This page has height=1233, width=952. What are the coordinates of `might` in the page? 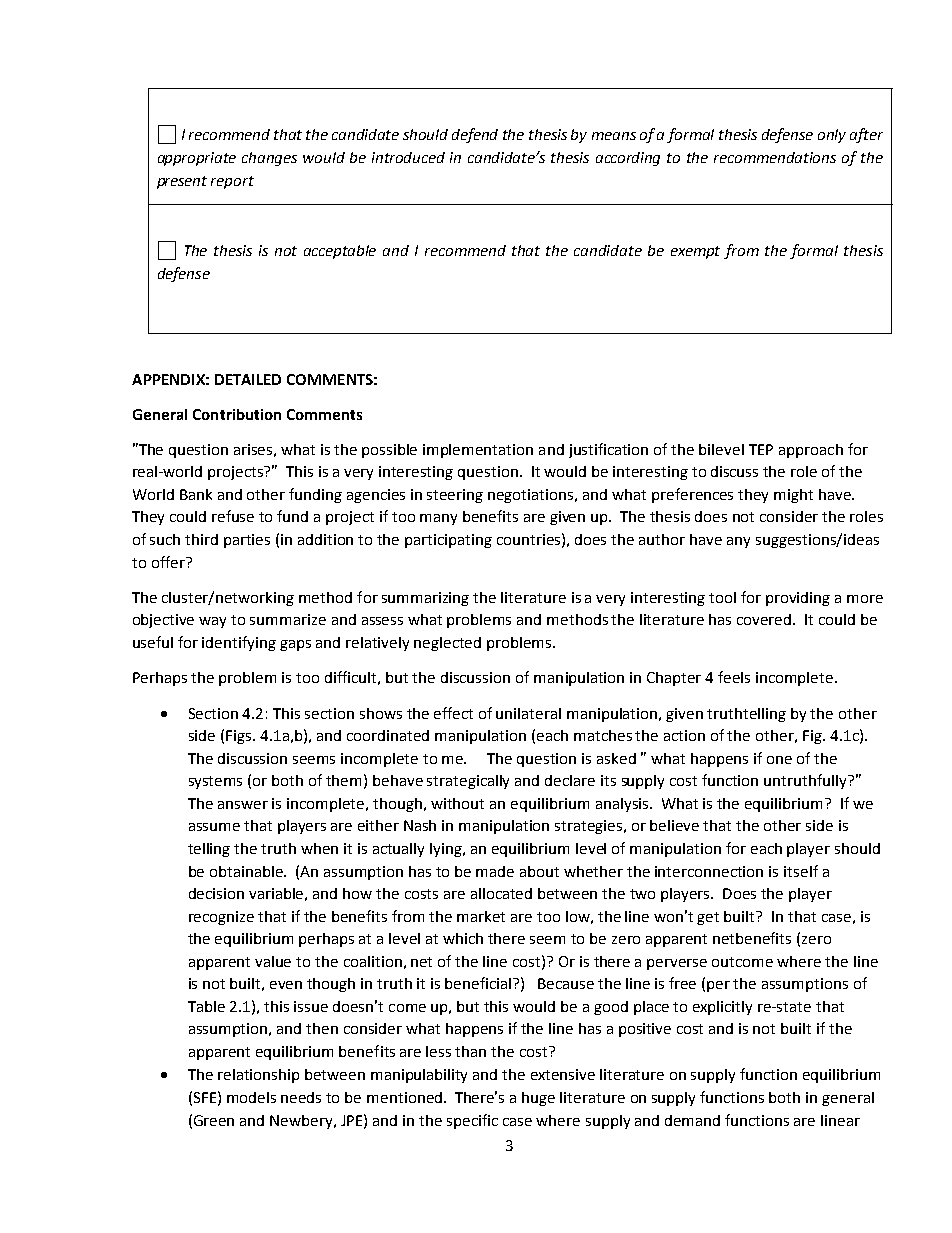 It's located at (793, 496).
